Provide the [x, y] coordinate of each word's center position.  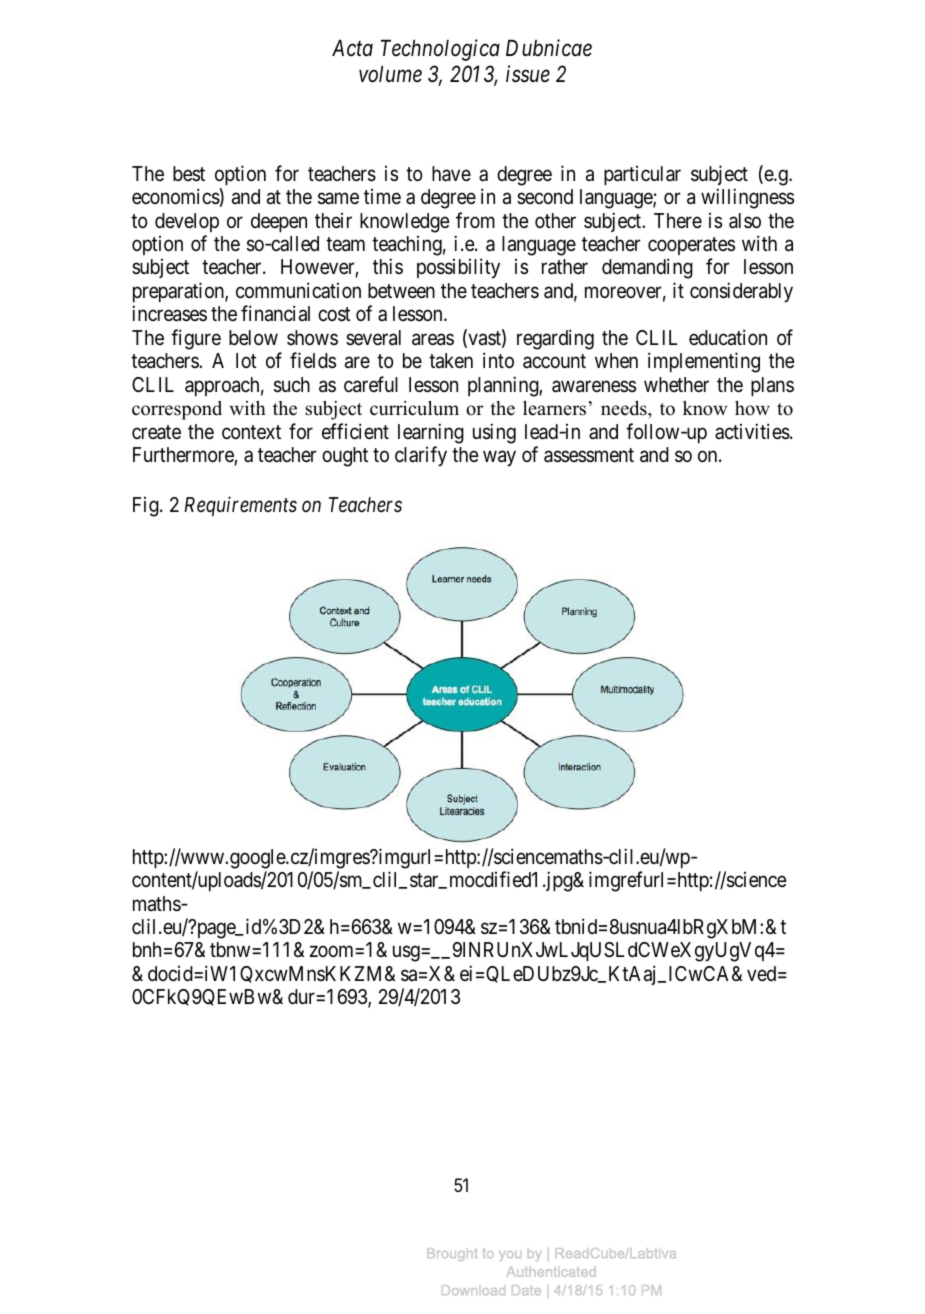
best [189, 173]
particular [642, 175]
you [509, 1256]
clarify [421, 456]
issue [528, 74]
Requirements [240, 506]
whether [676, 384]
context [251, 432]
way [499, 459]
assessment [589, 455]
